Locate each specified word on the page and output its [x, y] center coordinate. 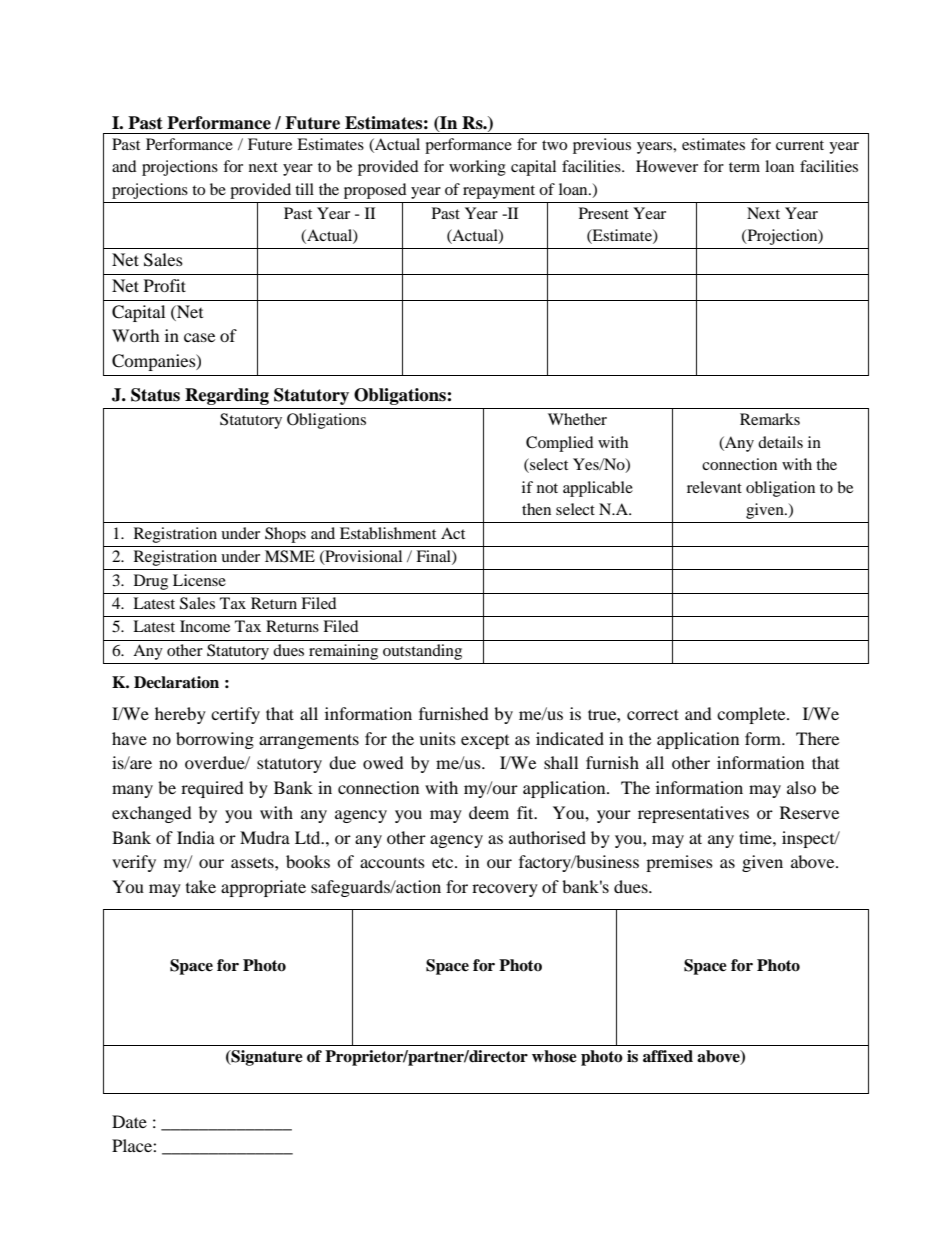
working [477, 168]
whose [554, 1056]
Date [129, 1121]
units [437, 738]
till [304, 189]
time [756, 837]
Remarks [770, 419]
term [744, 167]
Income [205, 626]
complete [752, 715]
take [201, 886]
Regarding [227, 396]
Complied [560, 444]
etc [444, 862]
